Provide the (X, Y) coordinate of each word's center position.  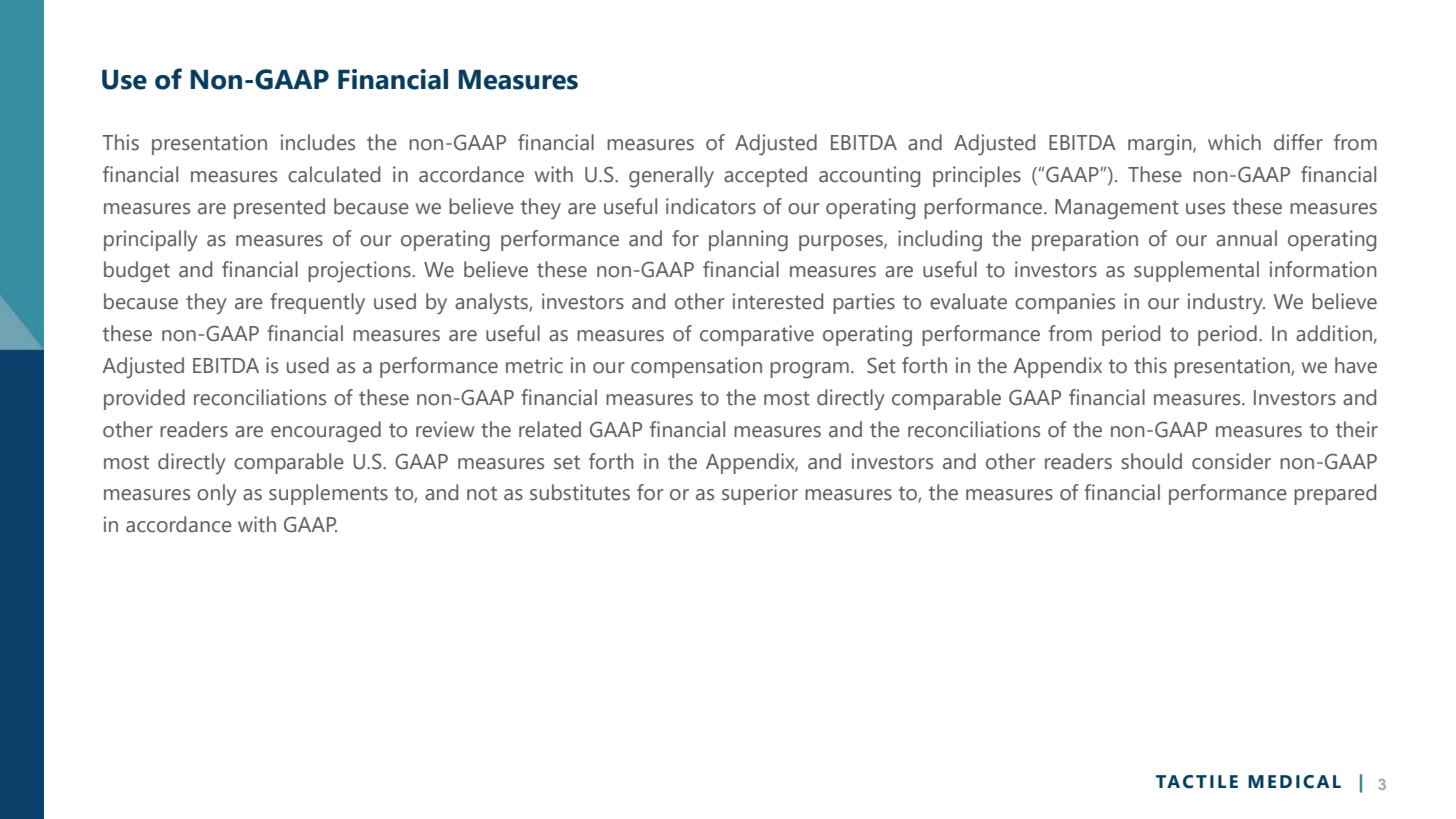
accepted (765, 176)
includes (318, 142)
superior (760, 494)
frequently (317, 304)
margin (1161, 145)
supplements (328, 494)
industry (1226, 304)
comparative (757, 335)
